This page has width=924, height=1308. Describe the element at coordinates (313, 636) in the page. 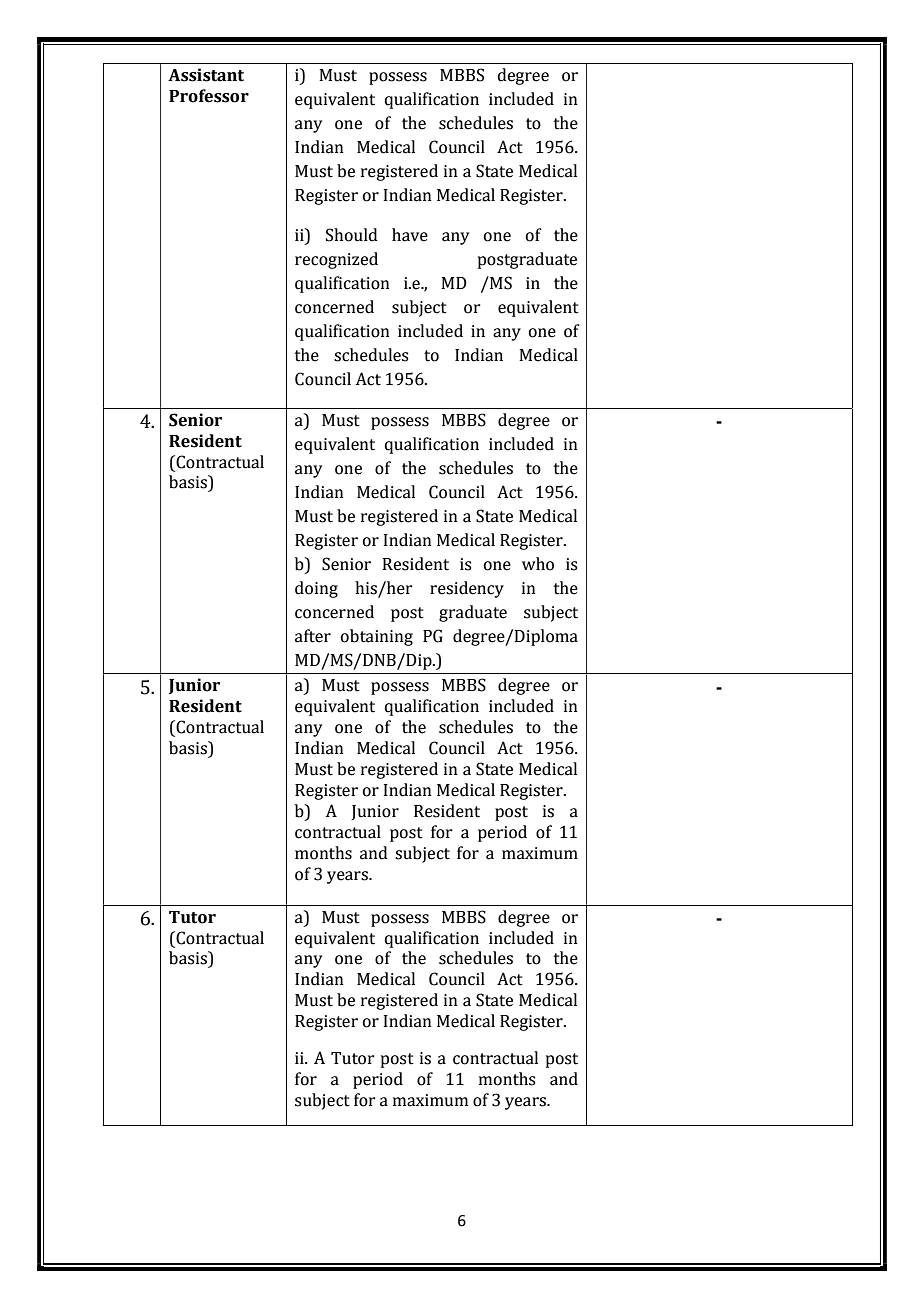

I see `after` at that location.
